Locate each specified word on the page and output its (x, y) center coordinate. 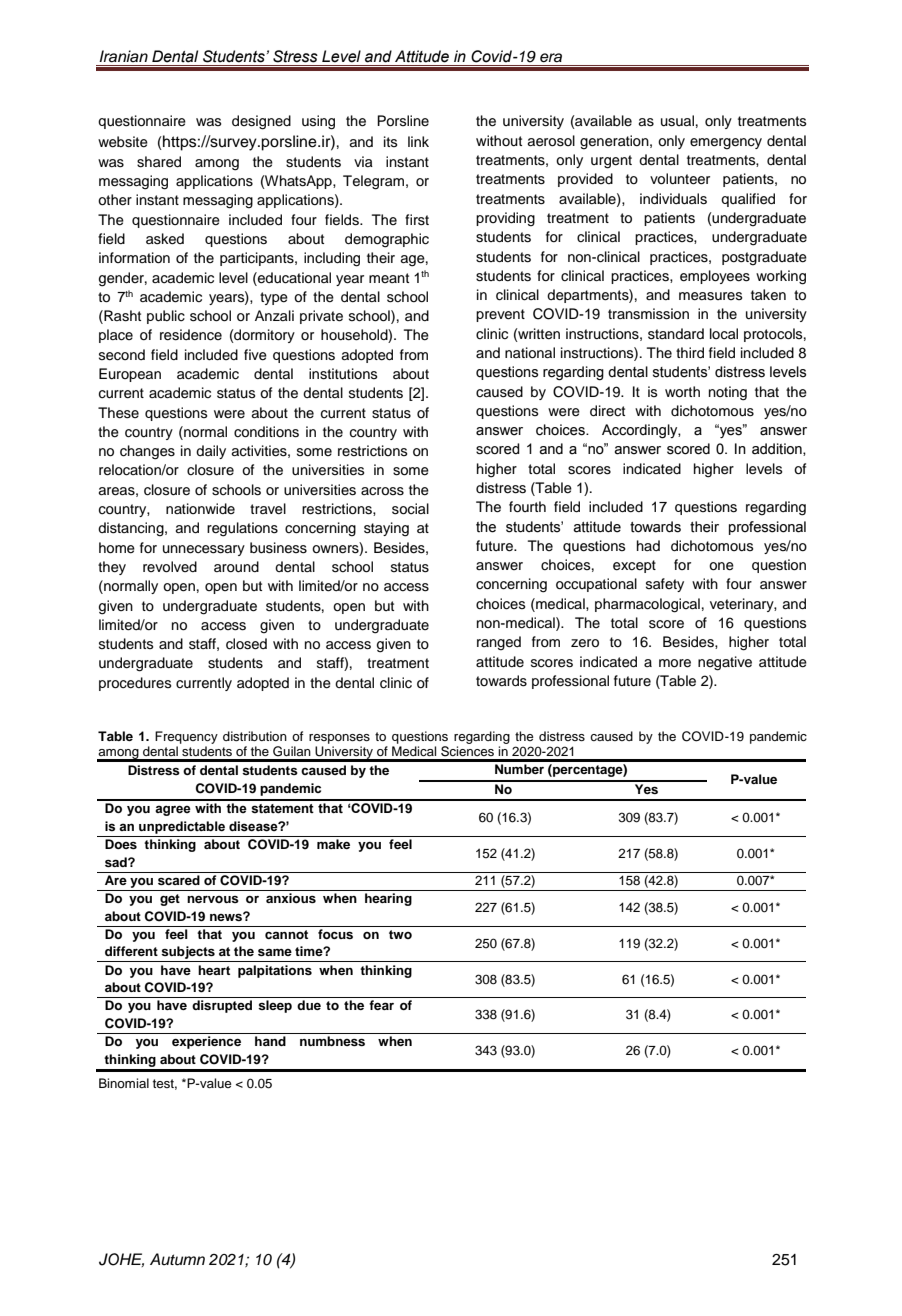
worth (682, 392)
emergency (726, 144)
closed (246, 644)
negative (725, 663)
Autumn (177, 1259)
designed (261, 122)
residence (191, 335)
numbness (332, 1041)
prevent (500, 315)
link (418, 141)
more (675, 663)
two (400, 934)
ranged (499, 643)
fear (381, 1005)
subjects (188, 954)
